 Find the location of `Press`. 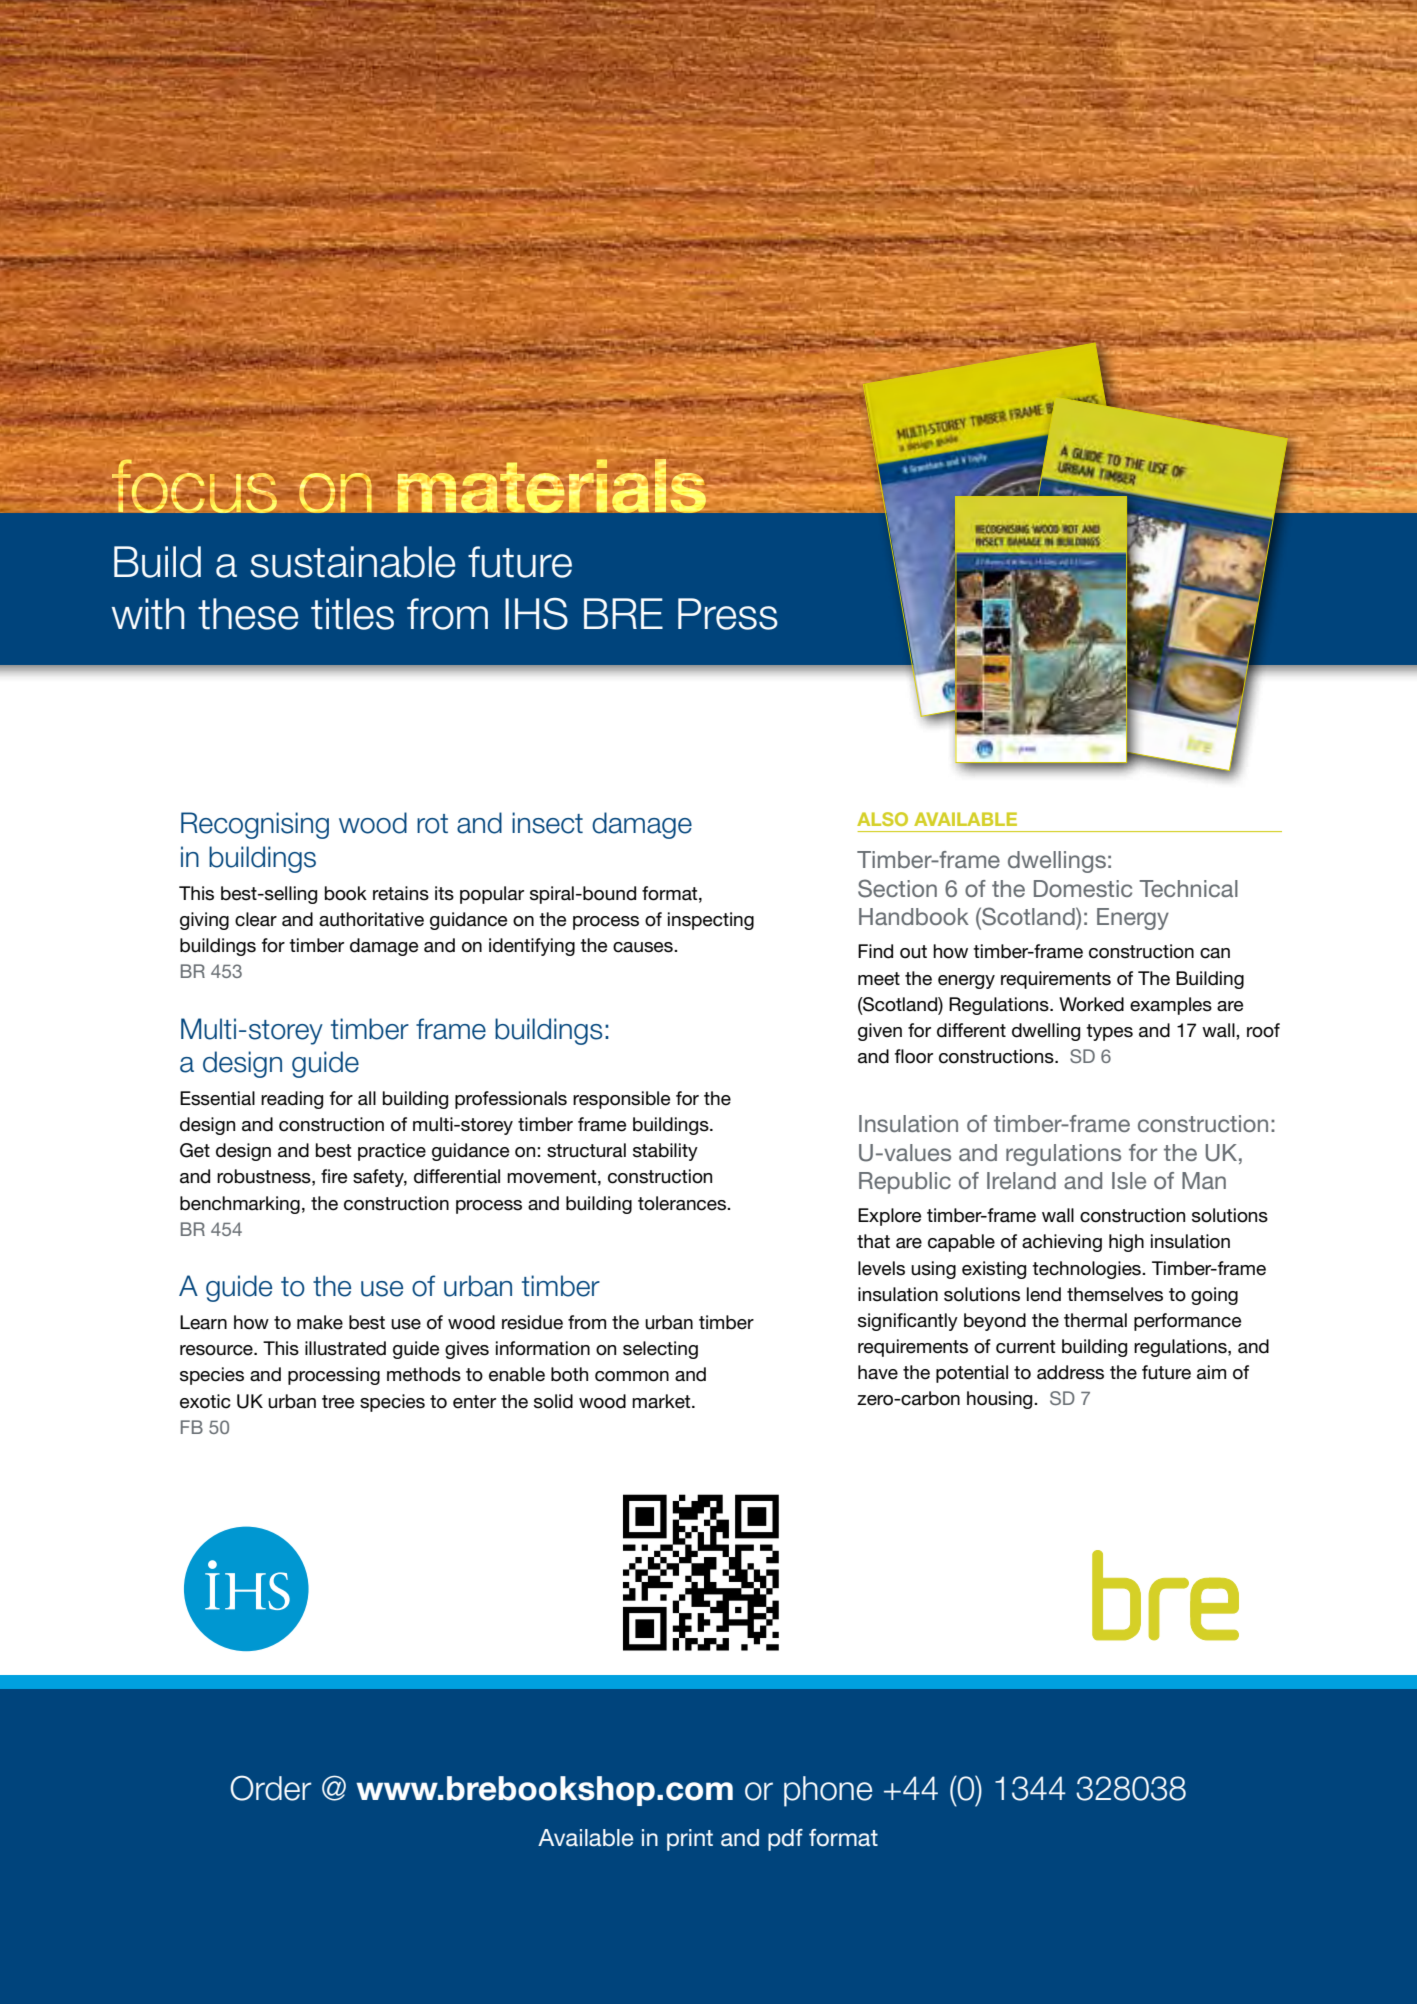

Press is located at coordinates (728, 614).
